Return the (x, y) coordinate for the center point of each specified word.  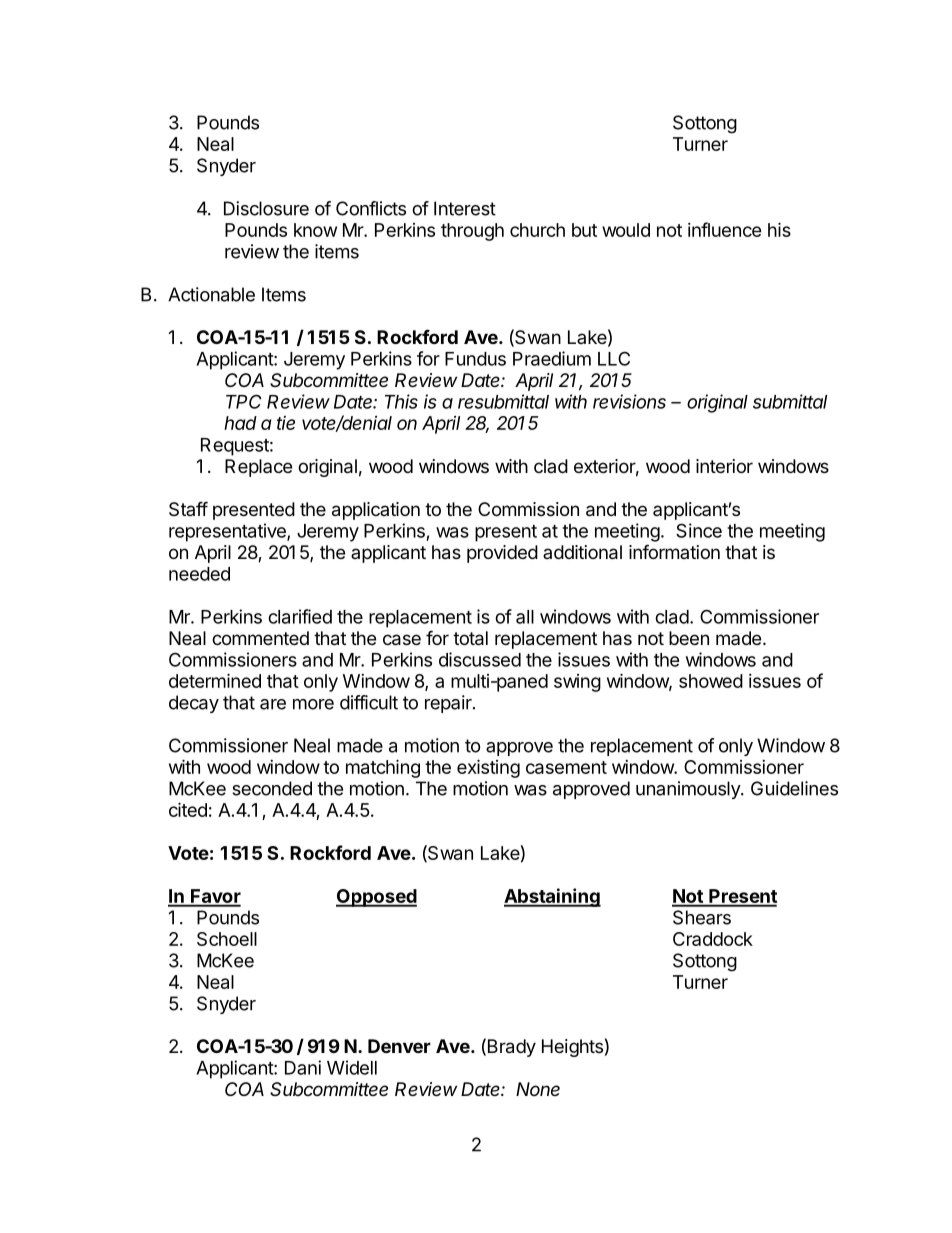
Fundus (475, 359)
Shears (702, 917)
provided (502, 554)
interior (724, 466)
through (472, 232)
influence (725, 229)
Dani (303, 1067)
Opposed (376, 898)
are (273, 704)
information (674, 551)
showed (711, 681)
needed (199, 574)
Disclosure (266, 208)
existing (488, 768)
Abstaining (552, 897)
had (240, 423)
